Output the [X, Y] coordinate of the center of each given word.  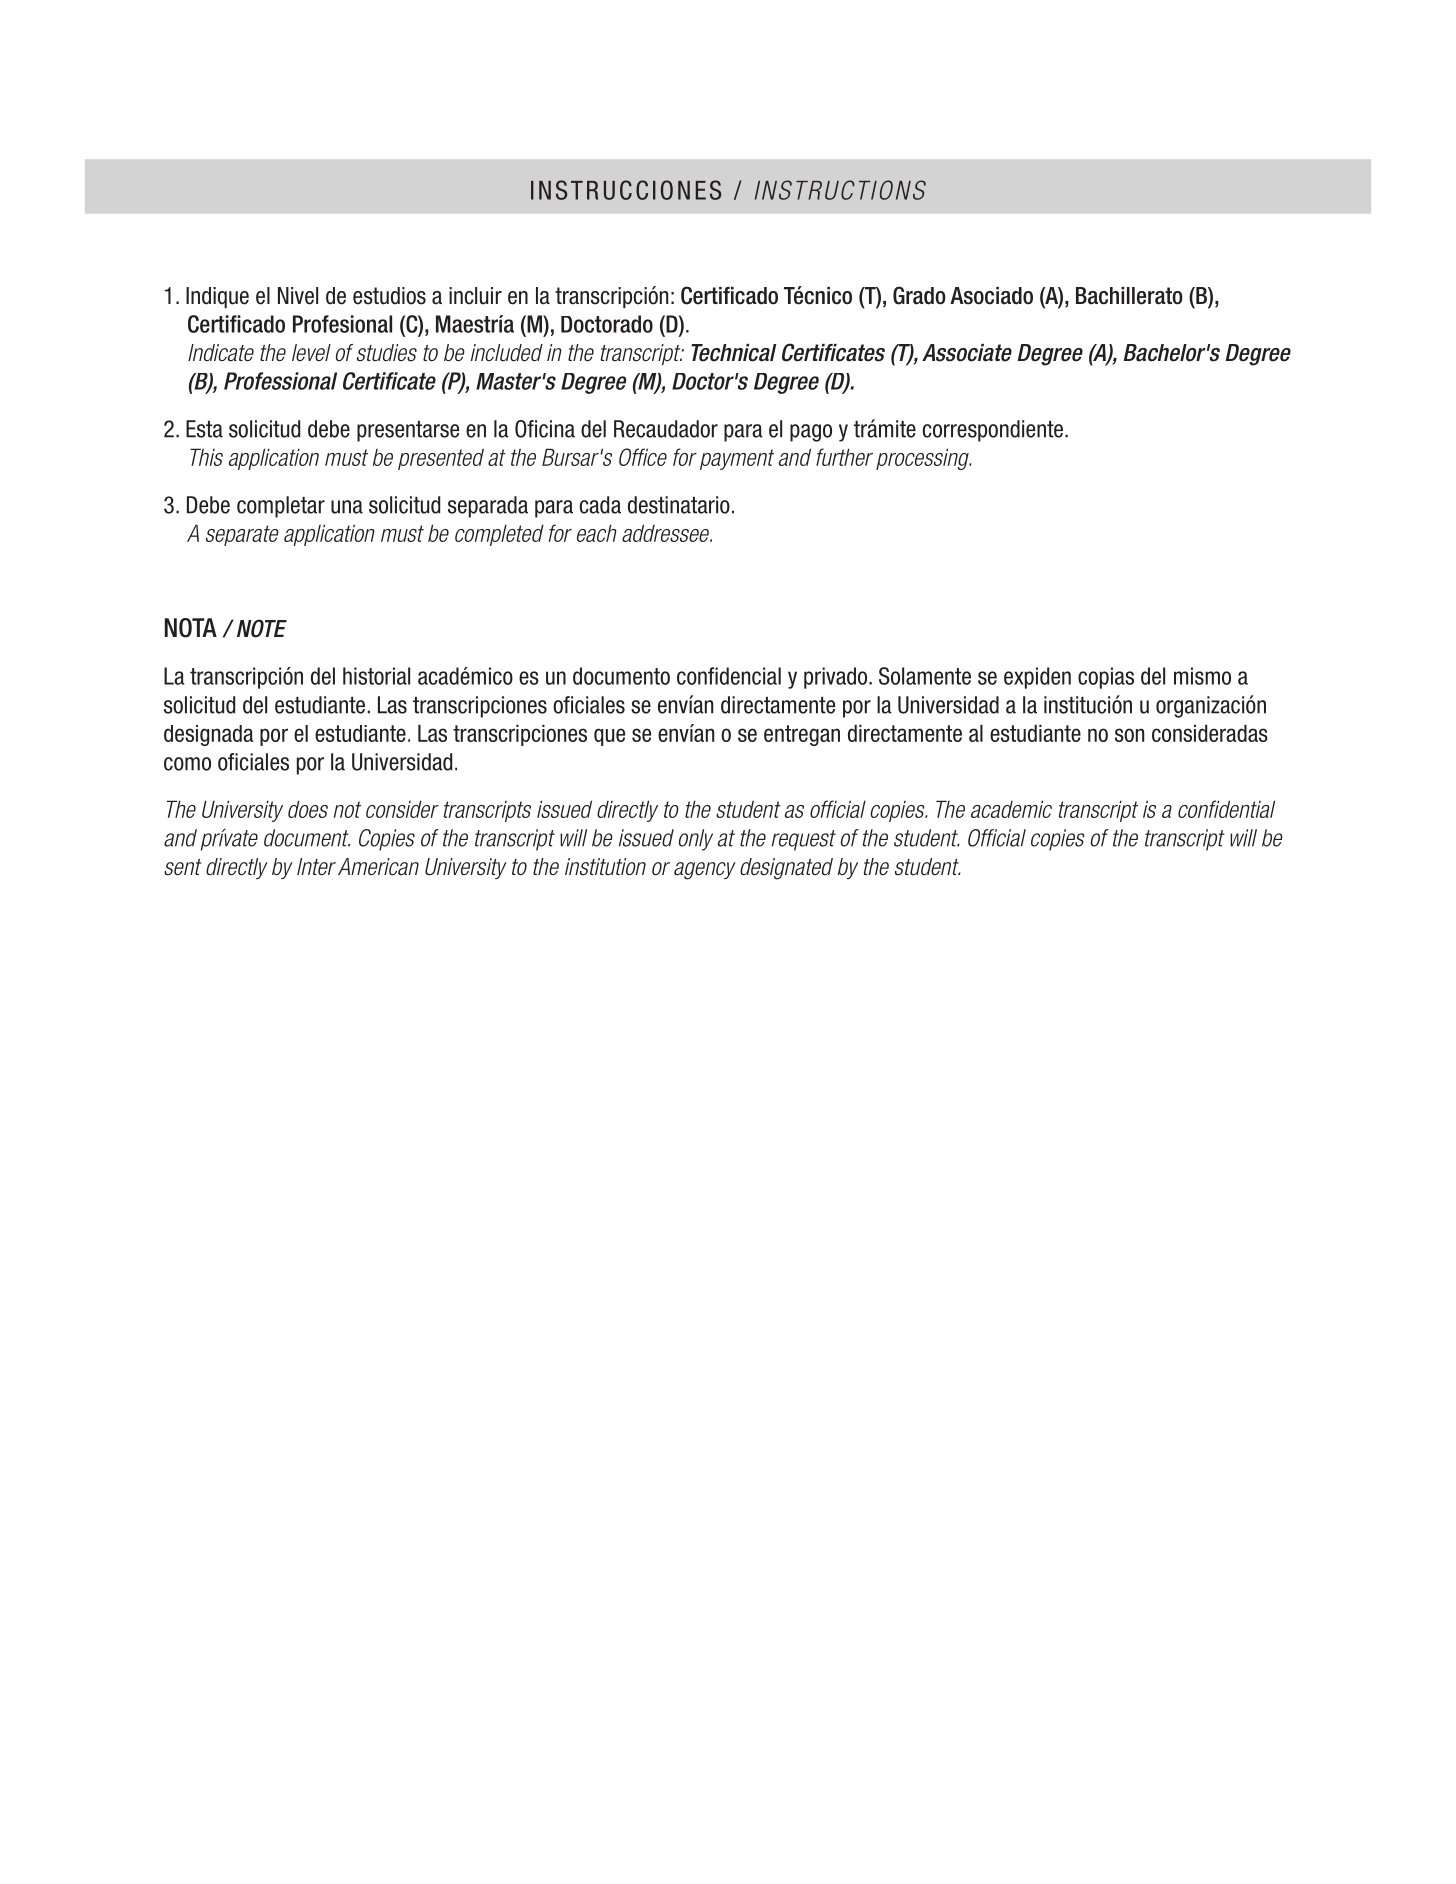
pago [811, 433]
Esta [204, 429]
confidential [1226, 809]
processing [923, 459]
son [1129, 735]
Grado [919, 295]
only [695, 840]
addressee [667, 533]
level [311, 352]
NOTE [262, 628]
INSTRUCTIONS [840, 190]
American [378, 867]
